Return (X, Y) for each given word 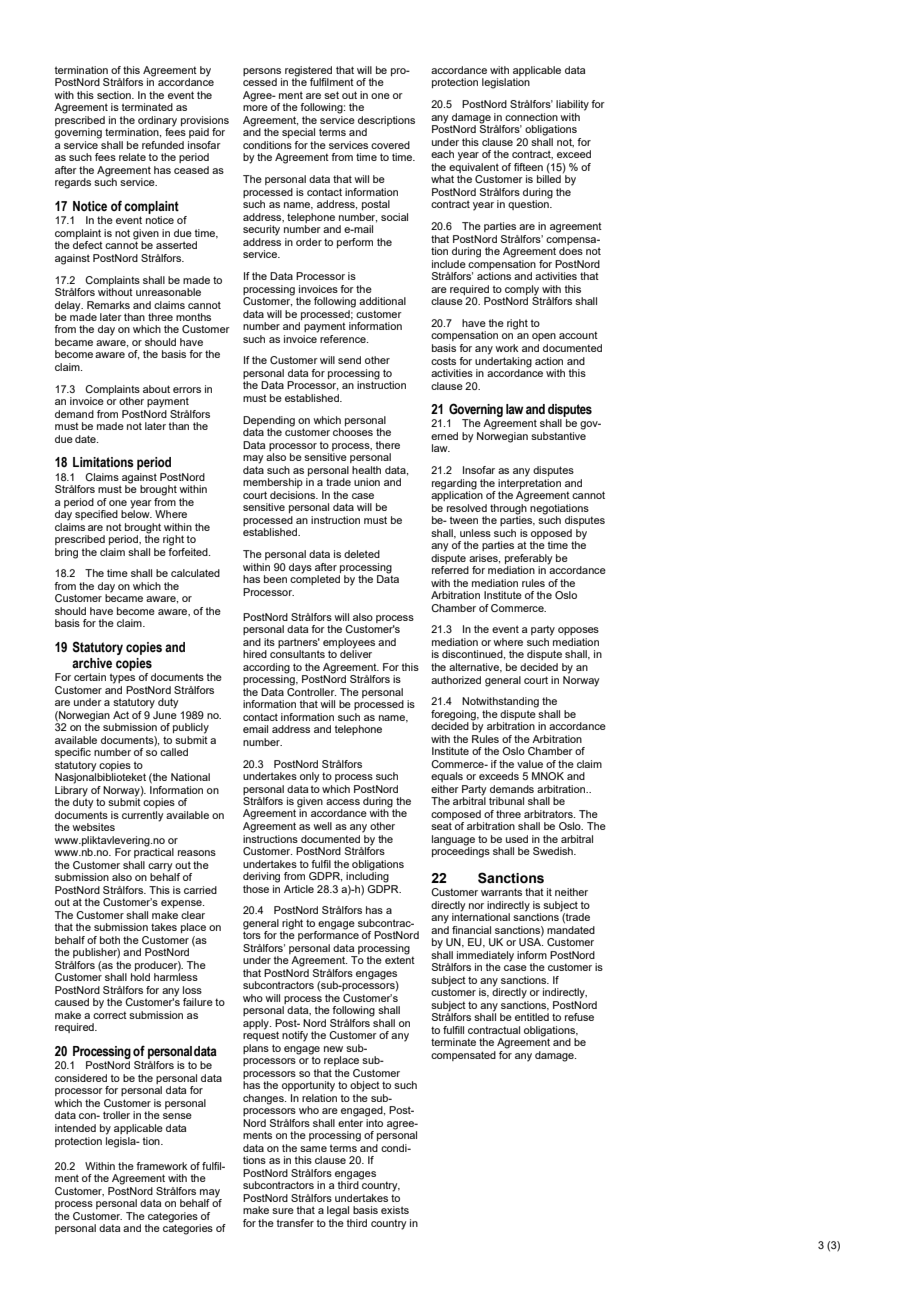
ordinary (157, 122)
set (331, 95)
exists (395, 1210)
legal (338, 1211)
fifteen (528, 167)
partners (299, 643)
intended (75, 1128)
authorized (456, 680)
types (122, 678)
